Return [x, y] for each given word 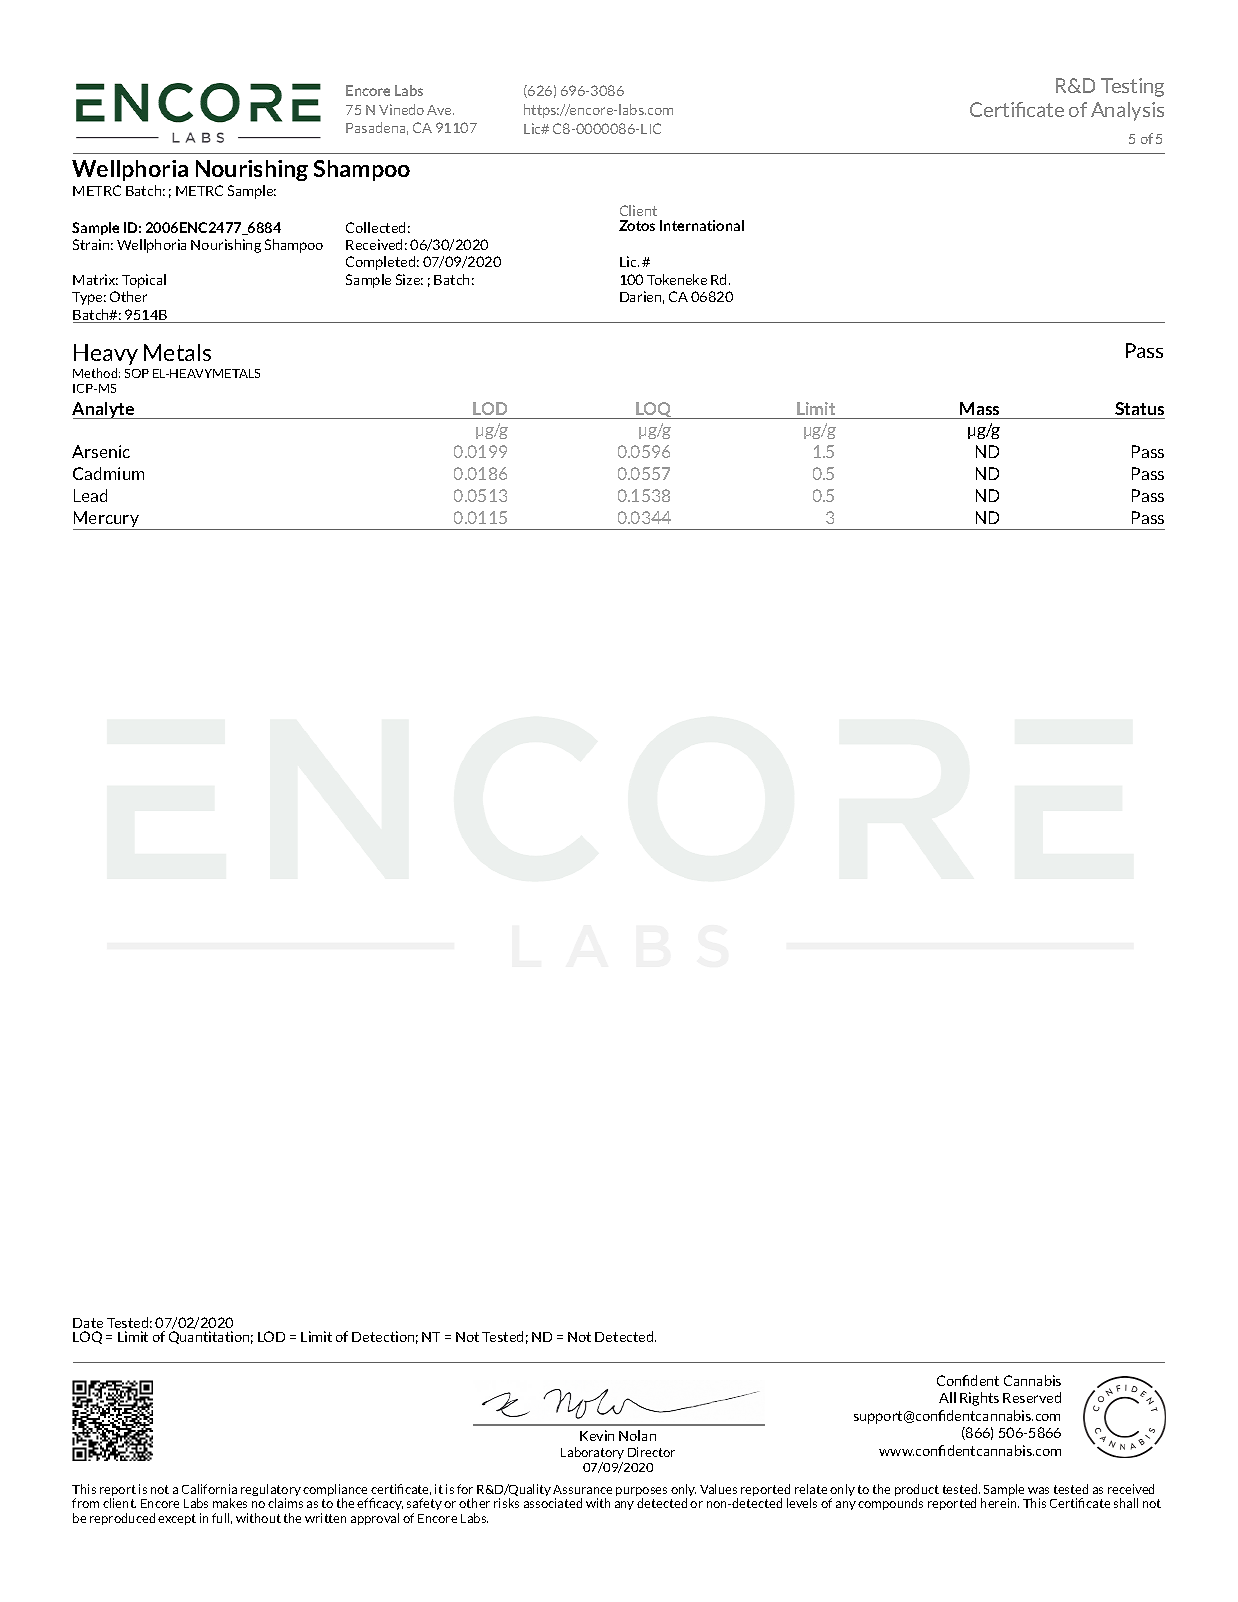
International [702, 225]
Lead [90, 495]
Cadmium [108, 473]
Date [88, 1323]
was [1038, 1490]
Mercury [107, 520]
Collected [375, 227]
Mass [979, 408]
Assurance [582, 1489]
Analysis [1127, 111]
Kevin [597, 1435]
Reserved [1032, 1397]
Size [409, 279]
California [209, 1489]
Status [1139, 408]
